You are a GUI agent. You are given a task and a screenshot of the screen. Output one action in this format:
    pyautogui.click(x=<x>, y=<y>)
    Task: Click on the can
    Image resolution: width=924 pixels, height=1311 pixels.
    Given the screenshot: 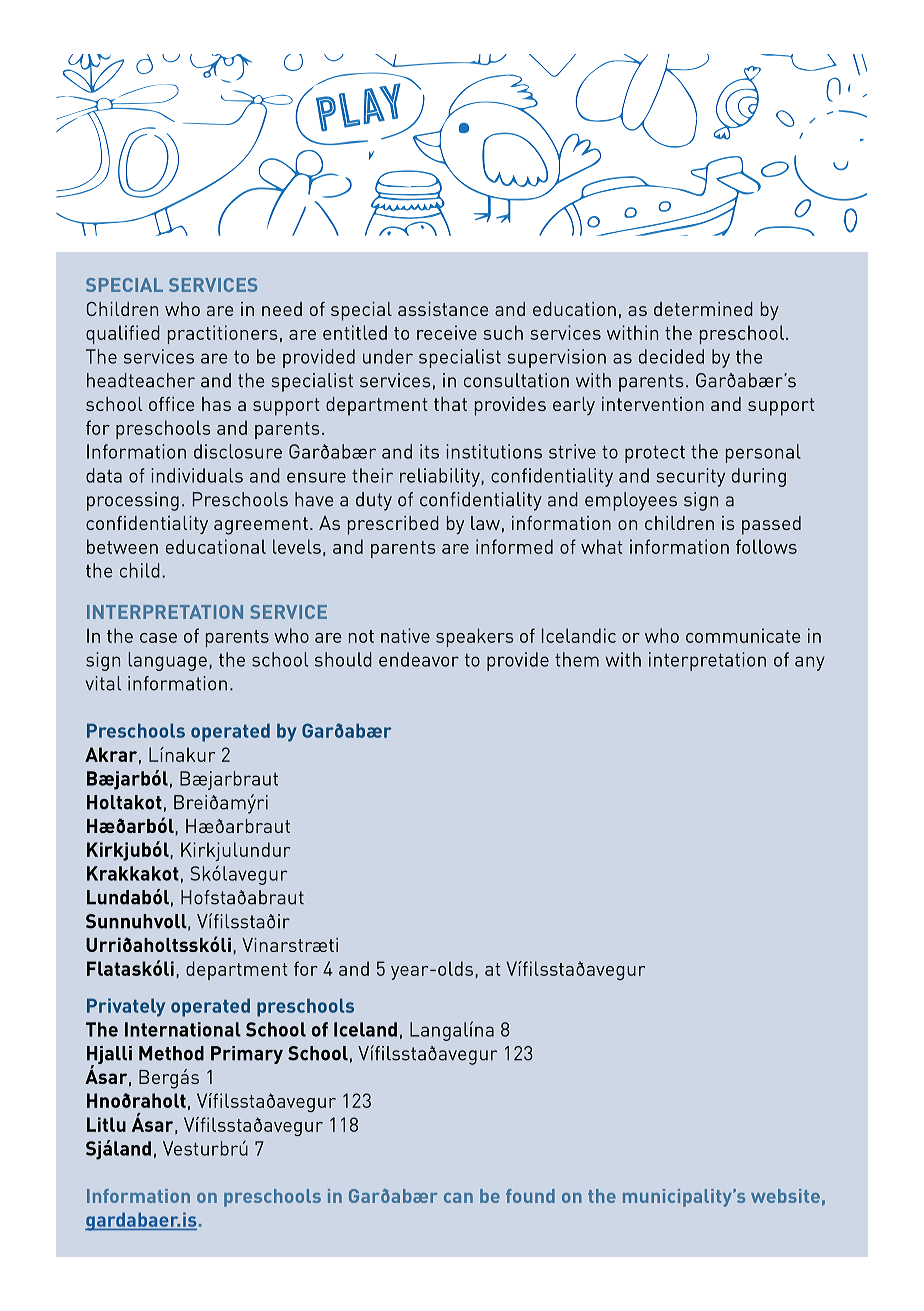 What is the action you would take?
    pyautogui.click(x=458, y=1198)
